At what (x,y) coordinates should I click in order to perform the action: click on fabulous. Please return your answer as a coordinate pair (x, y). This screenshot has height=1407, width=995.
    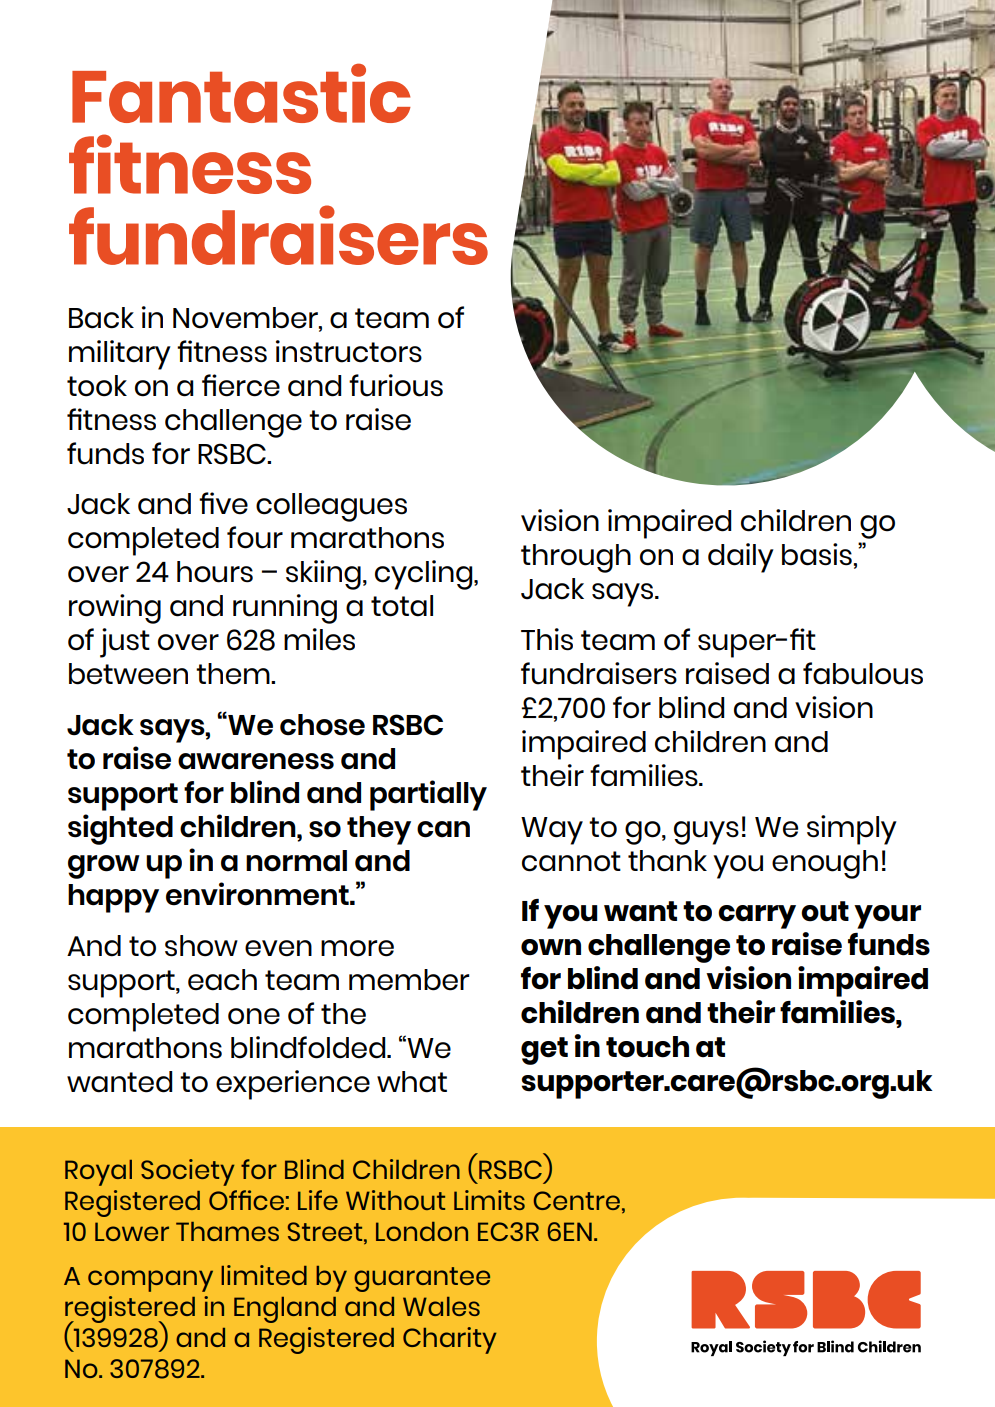
    Looking at the image, I should click on (863, 673).
